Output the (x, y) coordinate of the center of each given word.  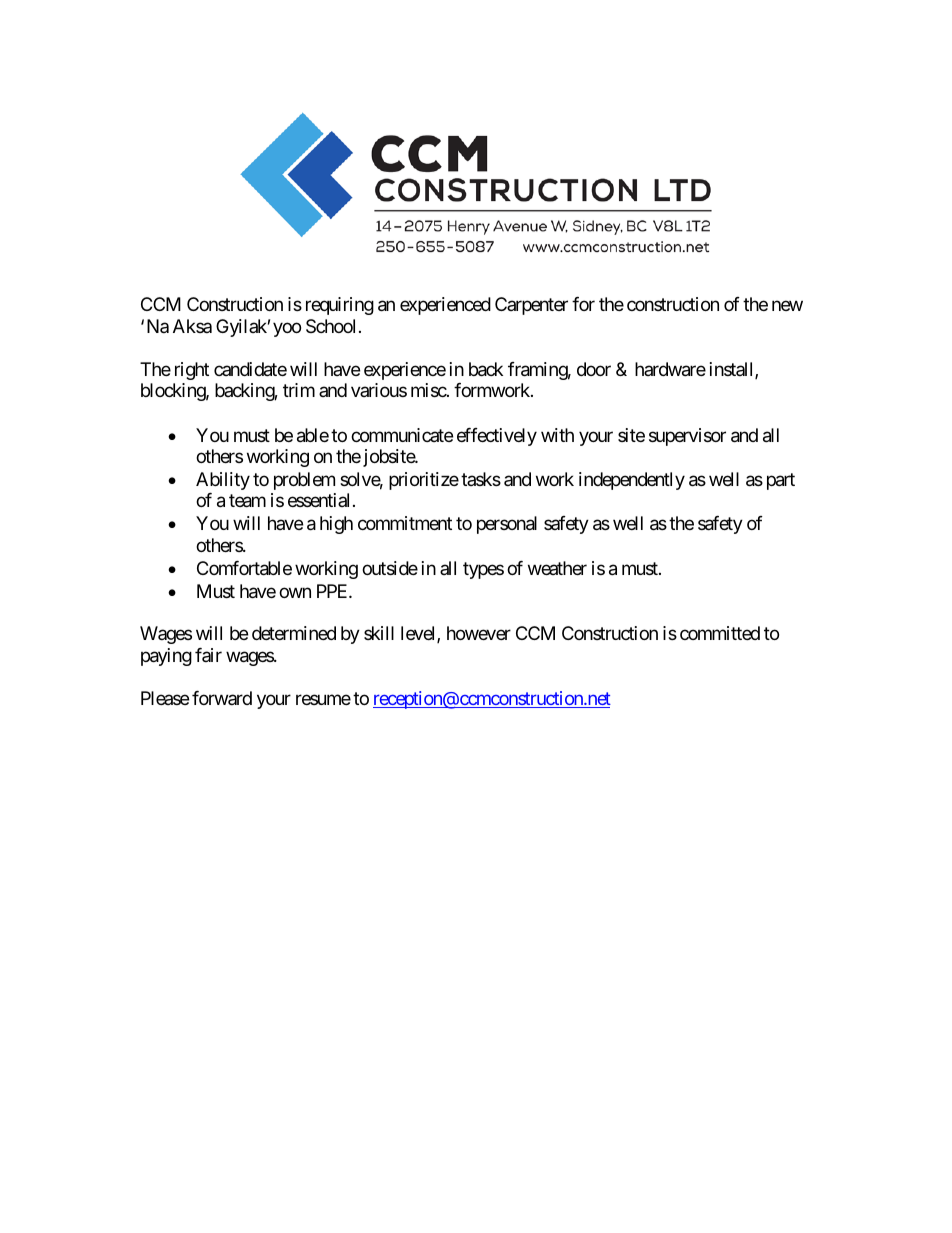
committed (720, 633)
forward (222, 698)
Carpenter (531, 306)
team (247, 501)
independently (632, 481)
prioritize (424, 481)
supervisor (687, 437)
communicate (402, 435)
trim (299, 390)
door (594, 369)
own (295, 592)
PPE (333, 591)
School (330, 326)
